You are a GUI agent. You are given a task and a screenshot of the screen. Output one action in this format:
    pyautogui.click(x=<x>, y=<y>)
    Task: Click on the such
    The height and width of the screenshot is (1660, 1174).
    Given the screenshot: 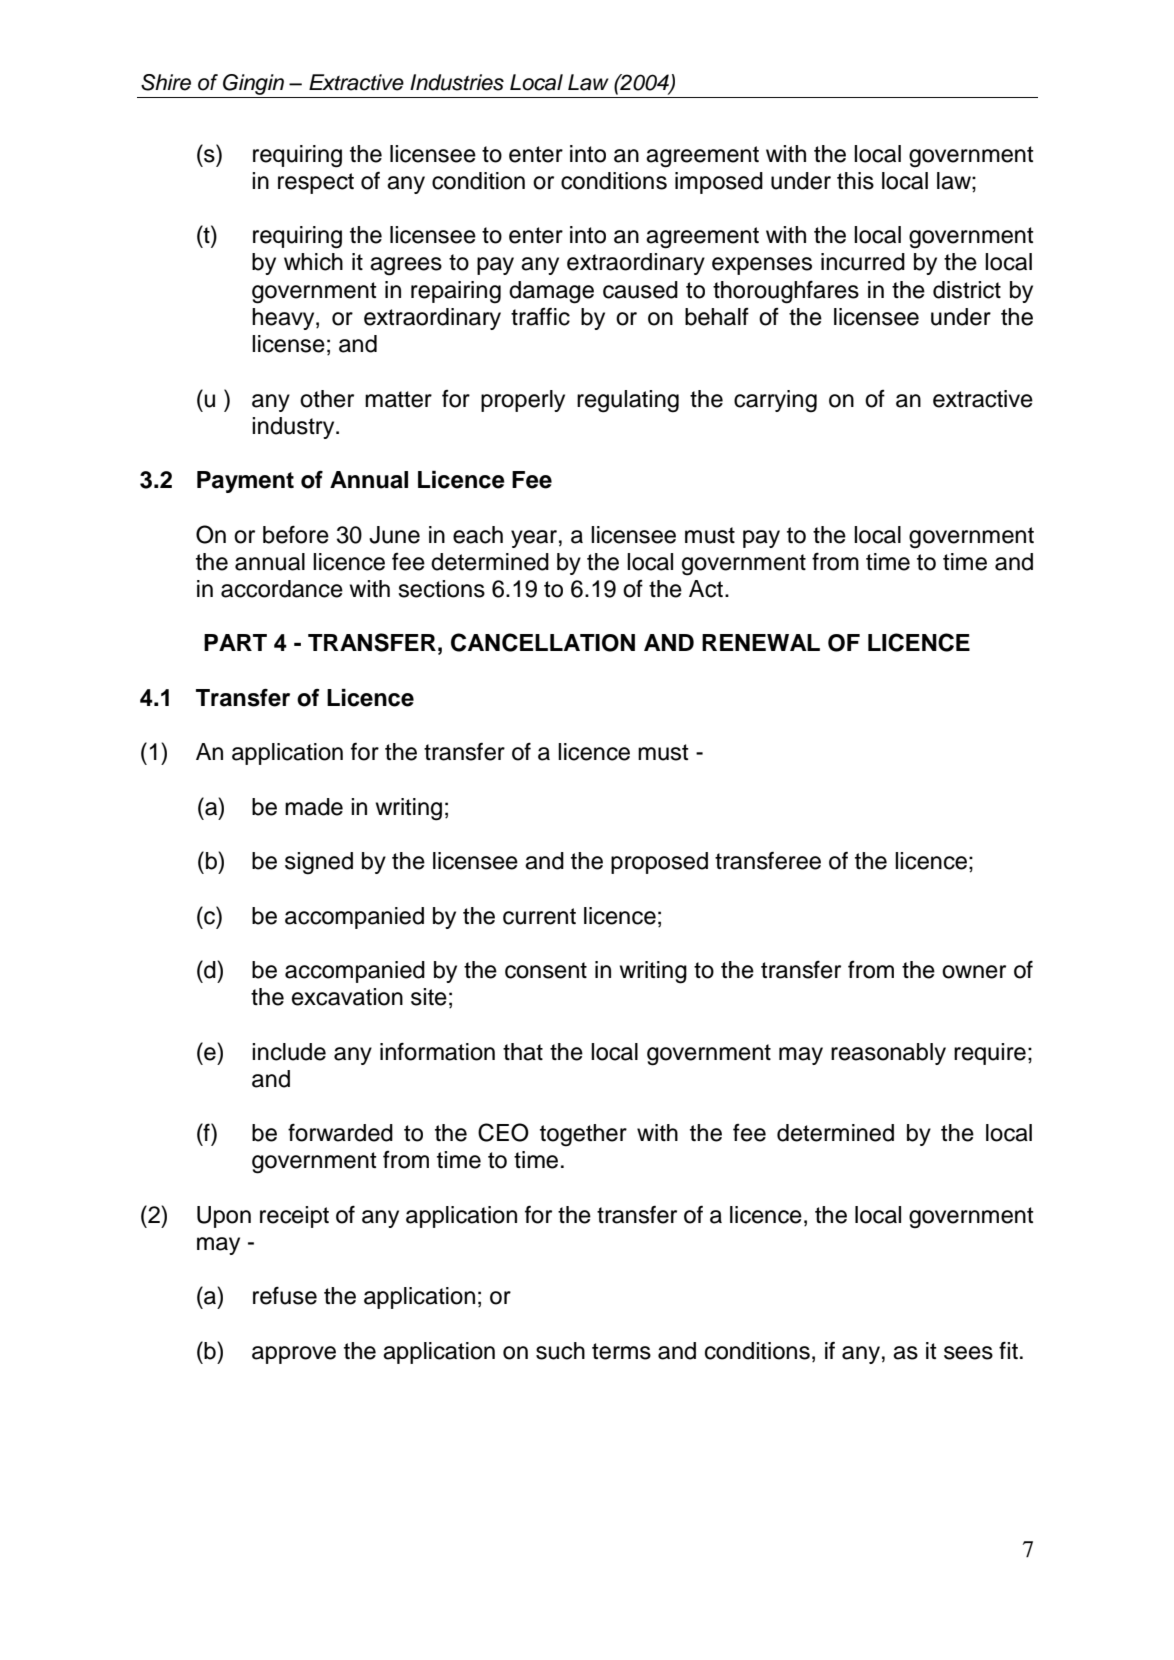 What is the action you would take?
    pyautogui.click(x=560, y=1351)
